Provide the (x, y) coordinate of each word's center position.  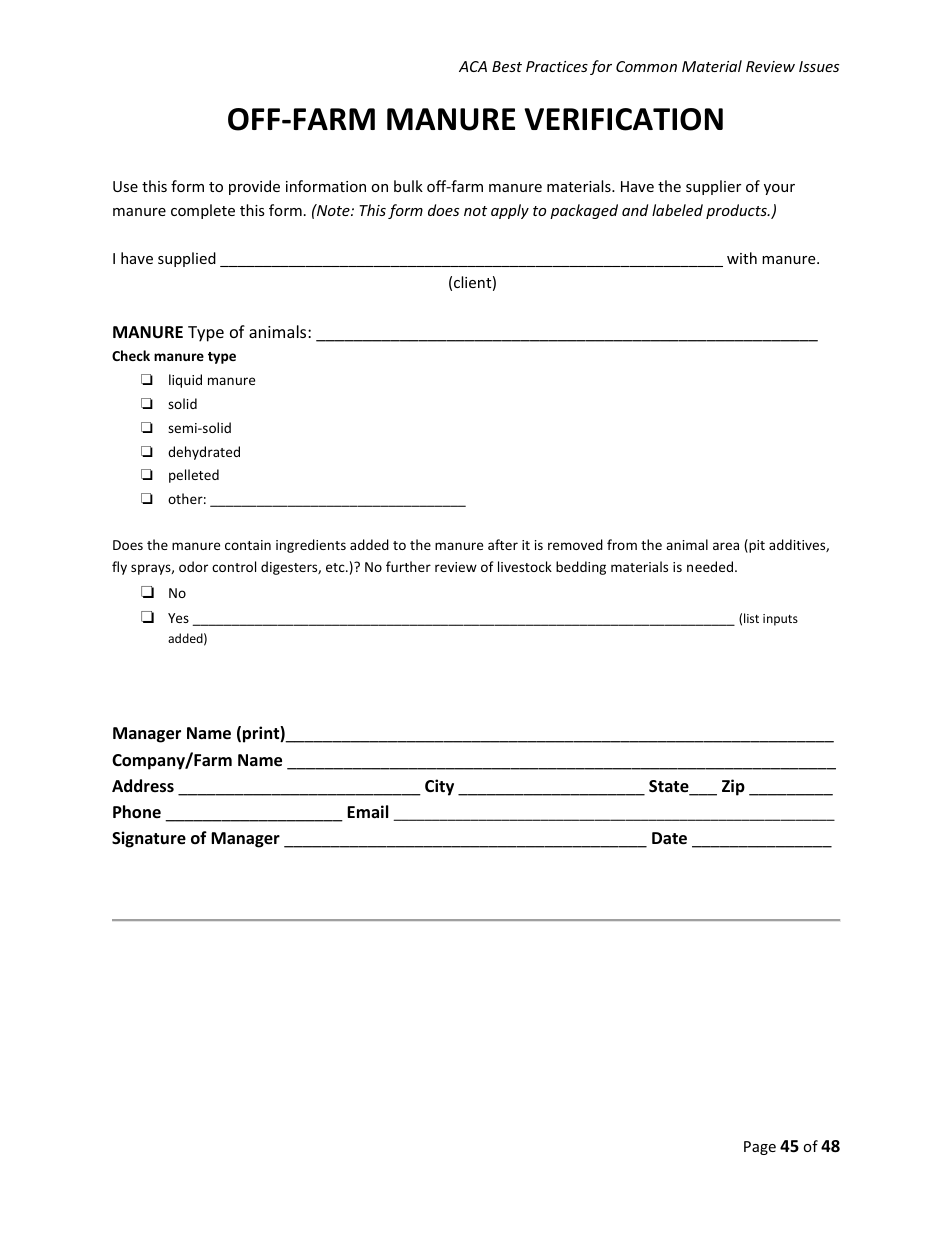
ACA (473, 66)
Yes (178, 618)
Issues (819, 66)
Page (760, 1148)
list (751, 618)
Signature (149, 839)
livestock (525, 566)
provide (254, 187)
